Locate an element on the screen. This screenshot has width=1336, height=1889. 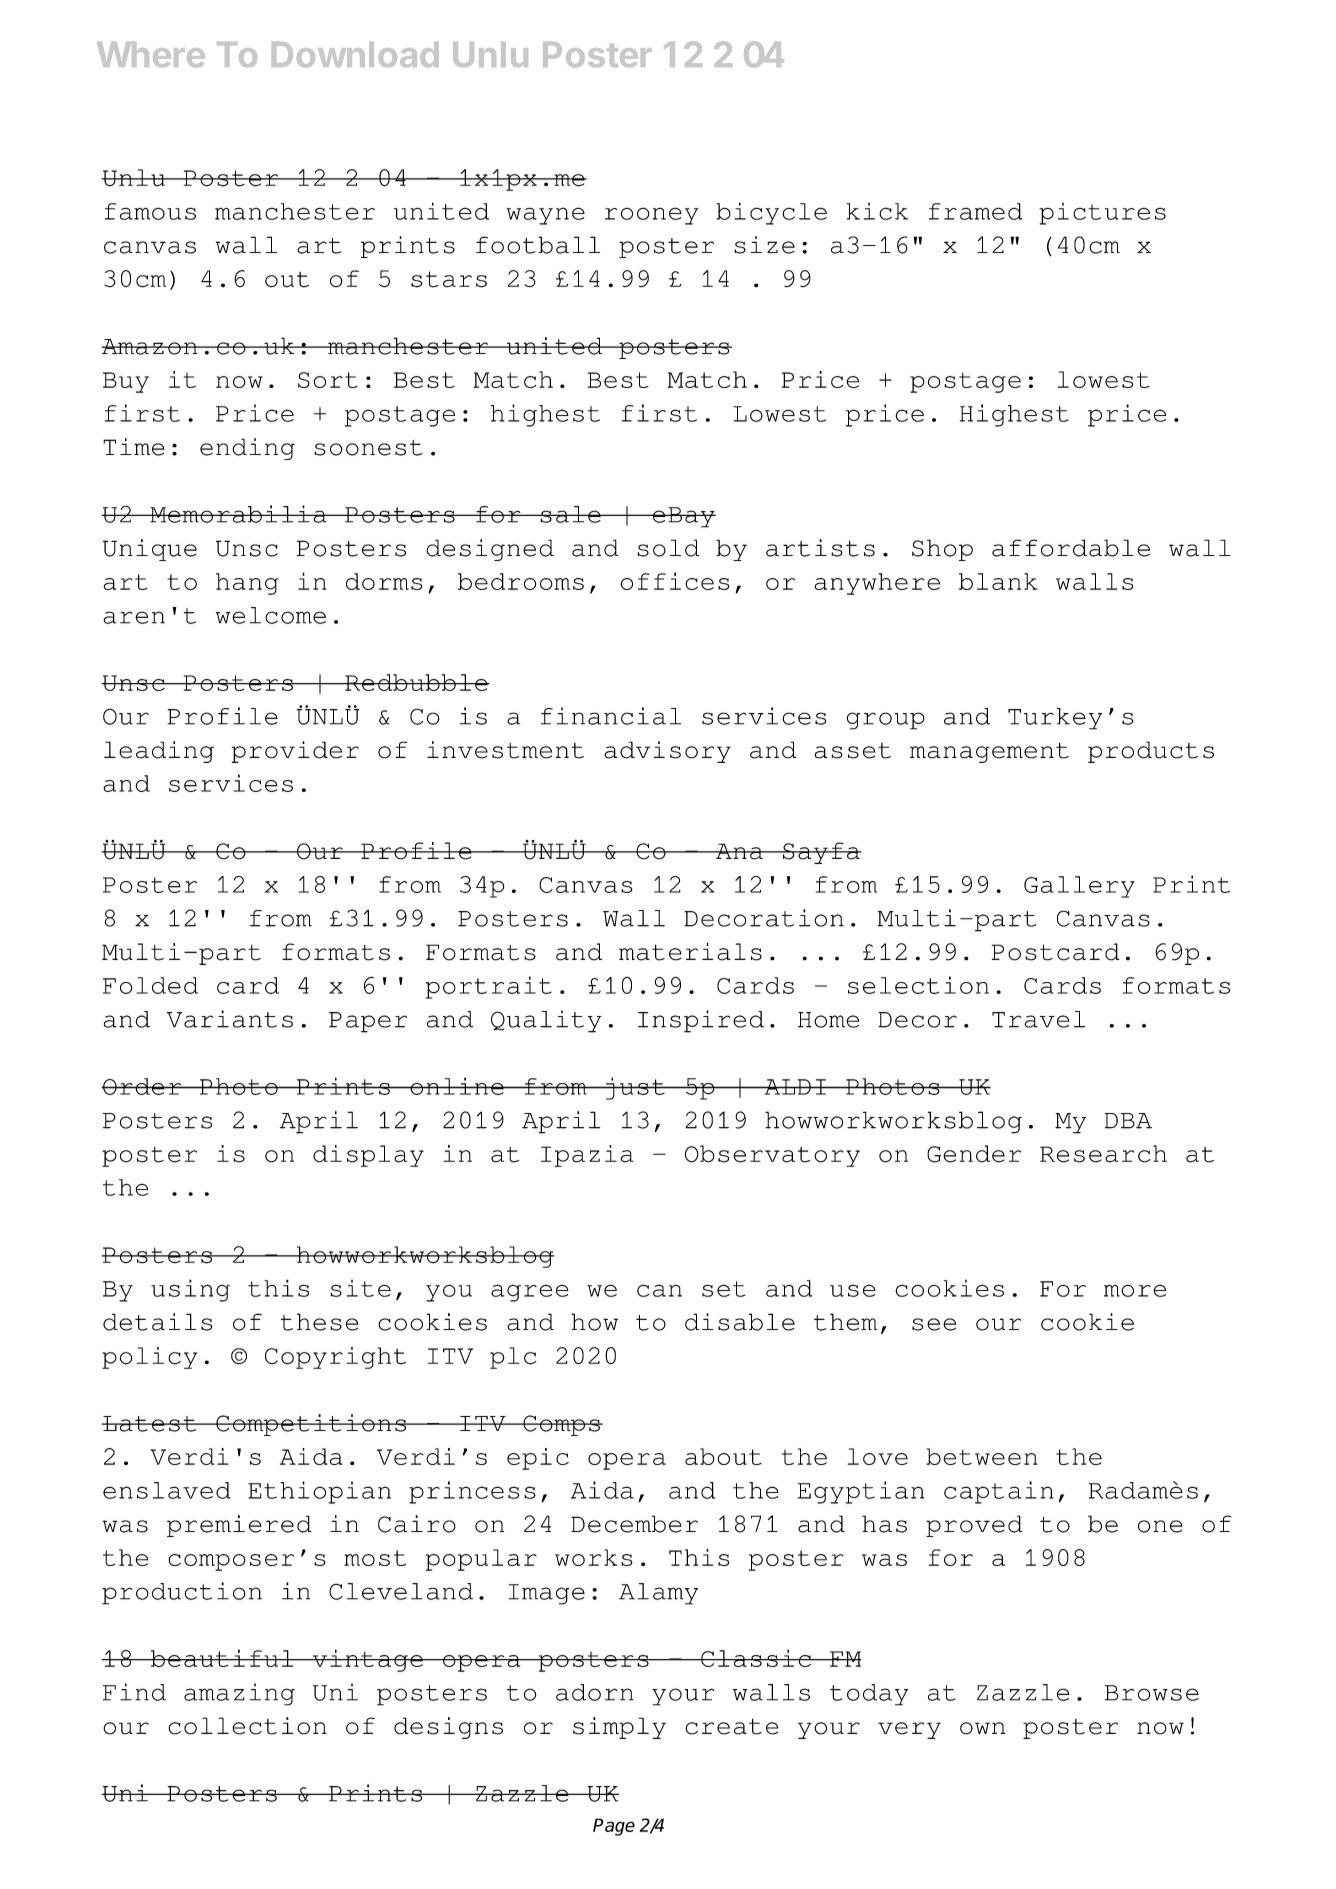
using is located at coordinates (190, 1290).
